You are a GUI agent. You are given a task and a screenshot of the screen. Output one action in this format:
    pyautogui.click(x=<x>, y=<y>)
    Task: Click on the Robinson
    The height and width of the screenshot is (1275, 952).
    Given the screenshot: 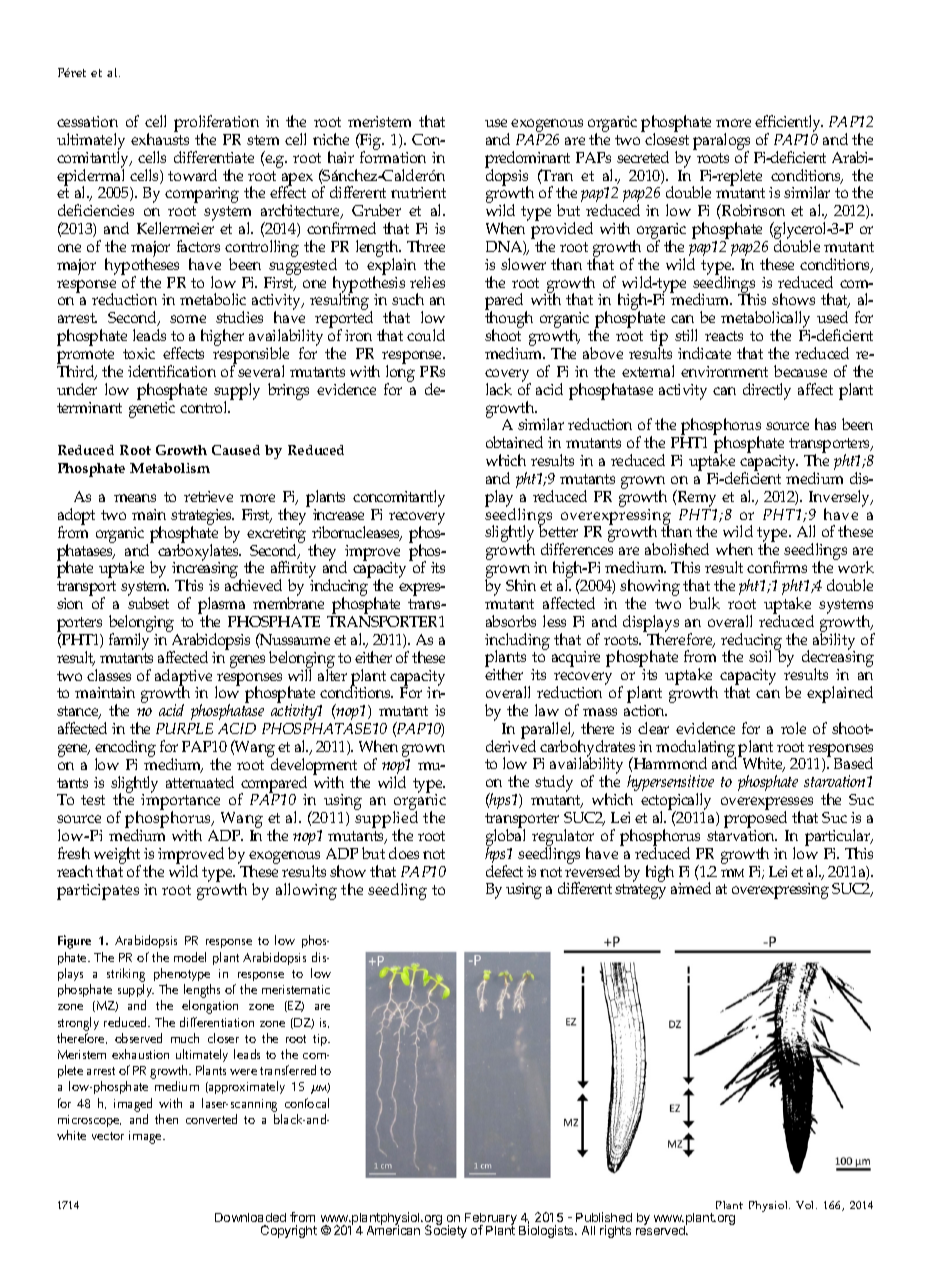 What is the action you would take?
    pyautogui.click(x=752, y=210)
